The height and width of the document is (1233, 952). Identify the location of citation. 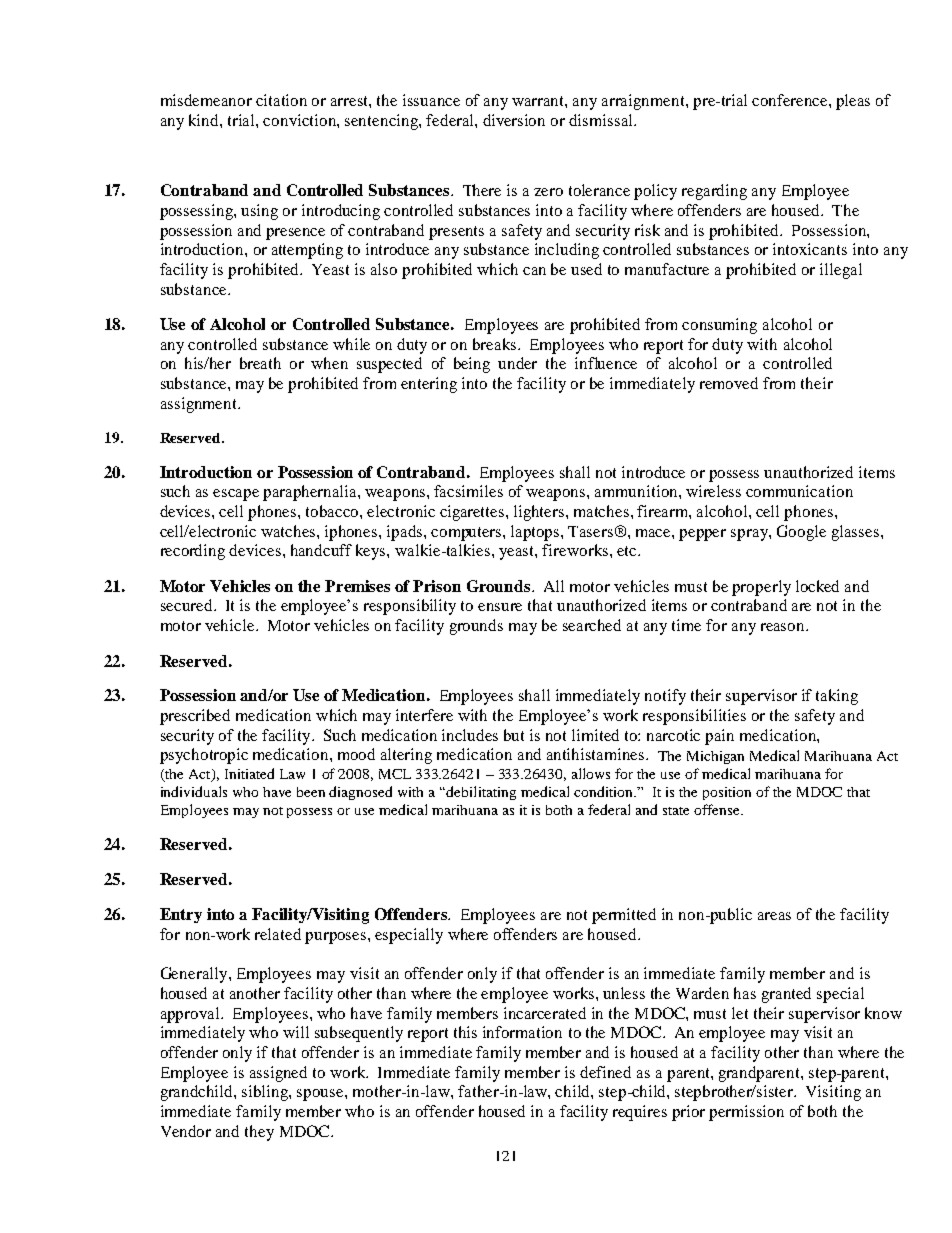
(281, 100).
